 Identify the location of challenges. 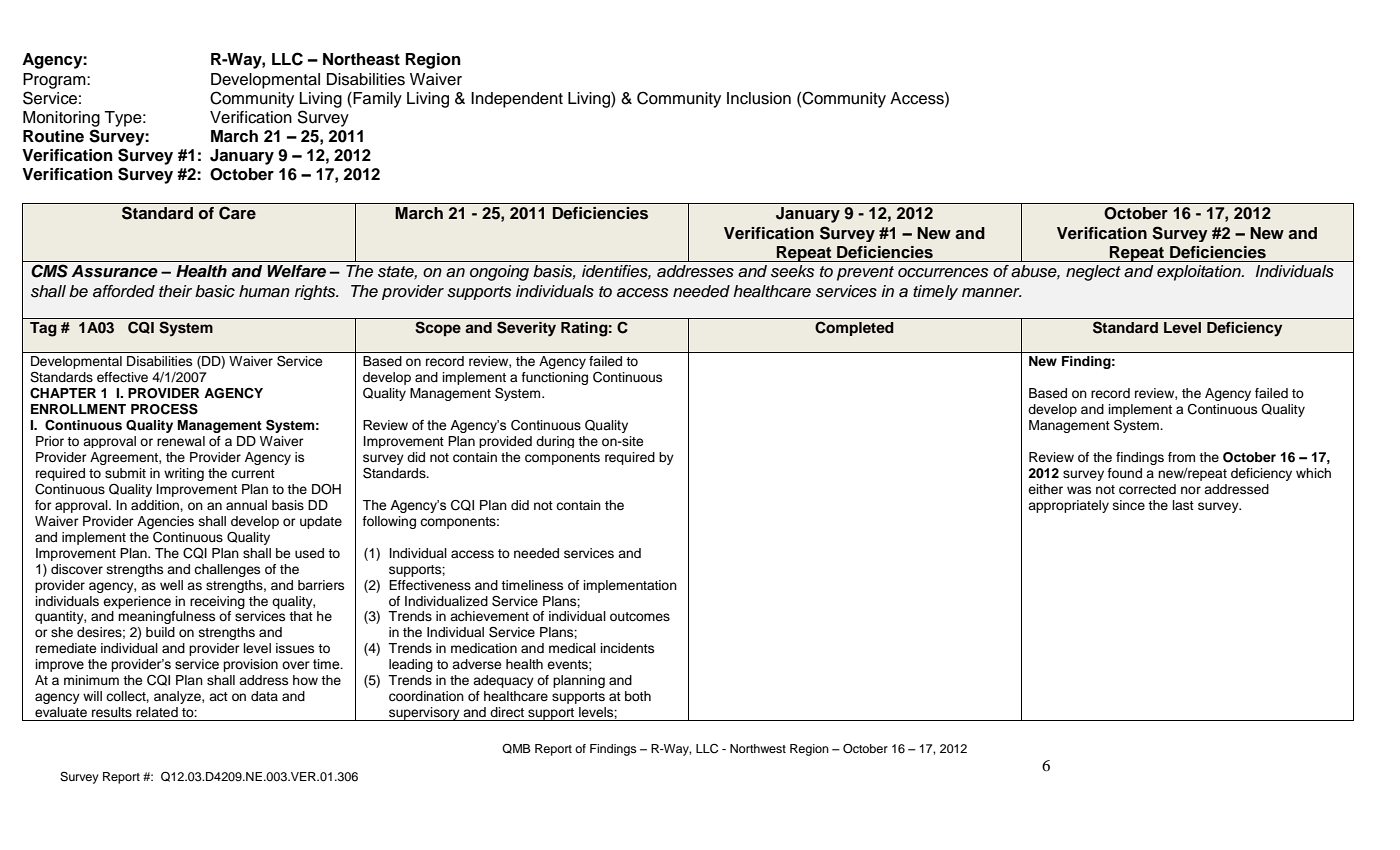
(227, 570).
